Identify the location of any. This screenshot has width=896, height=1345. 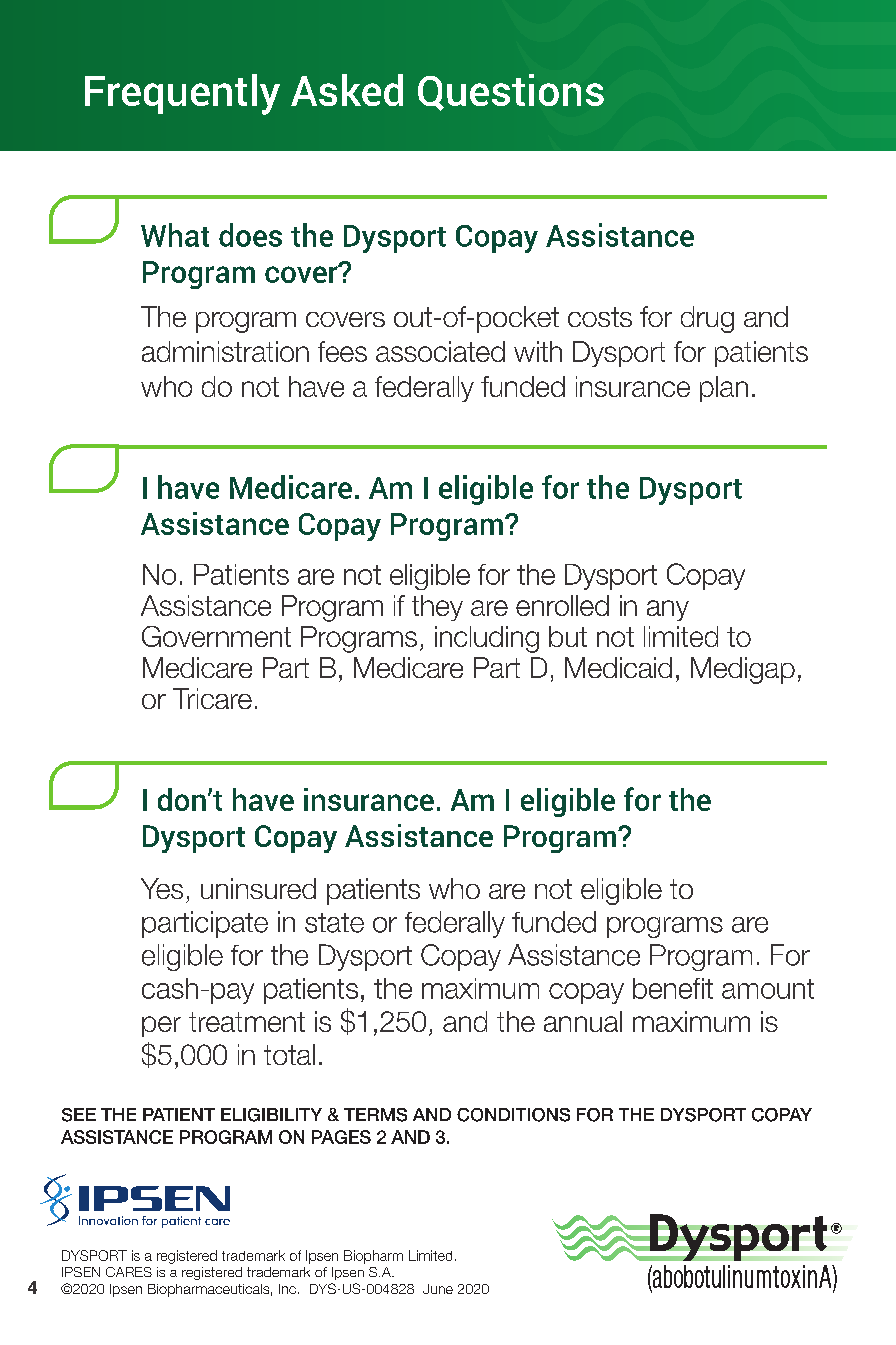
(668, 610).
